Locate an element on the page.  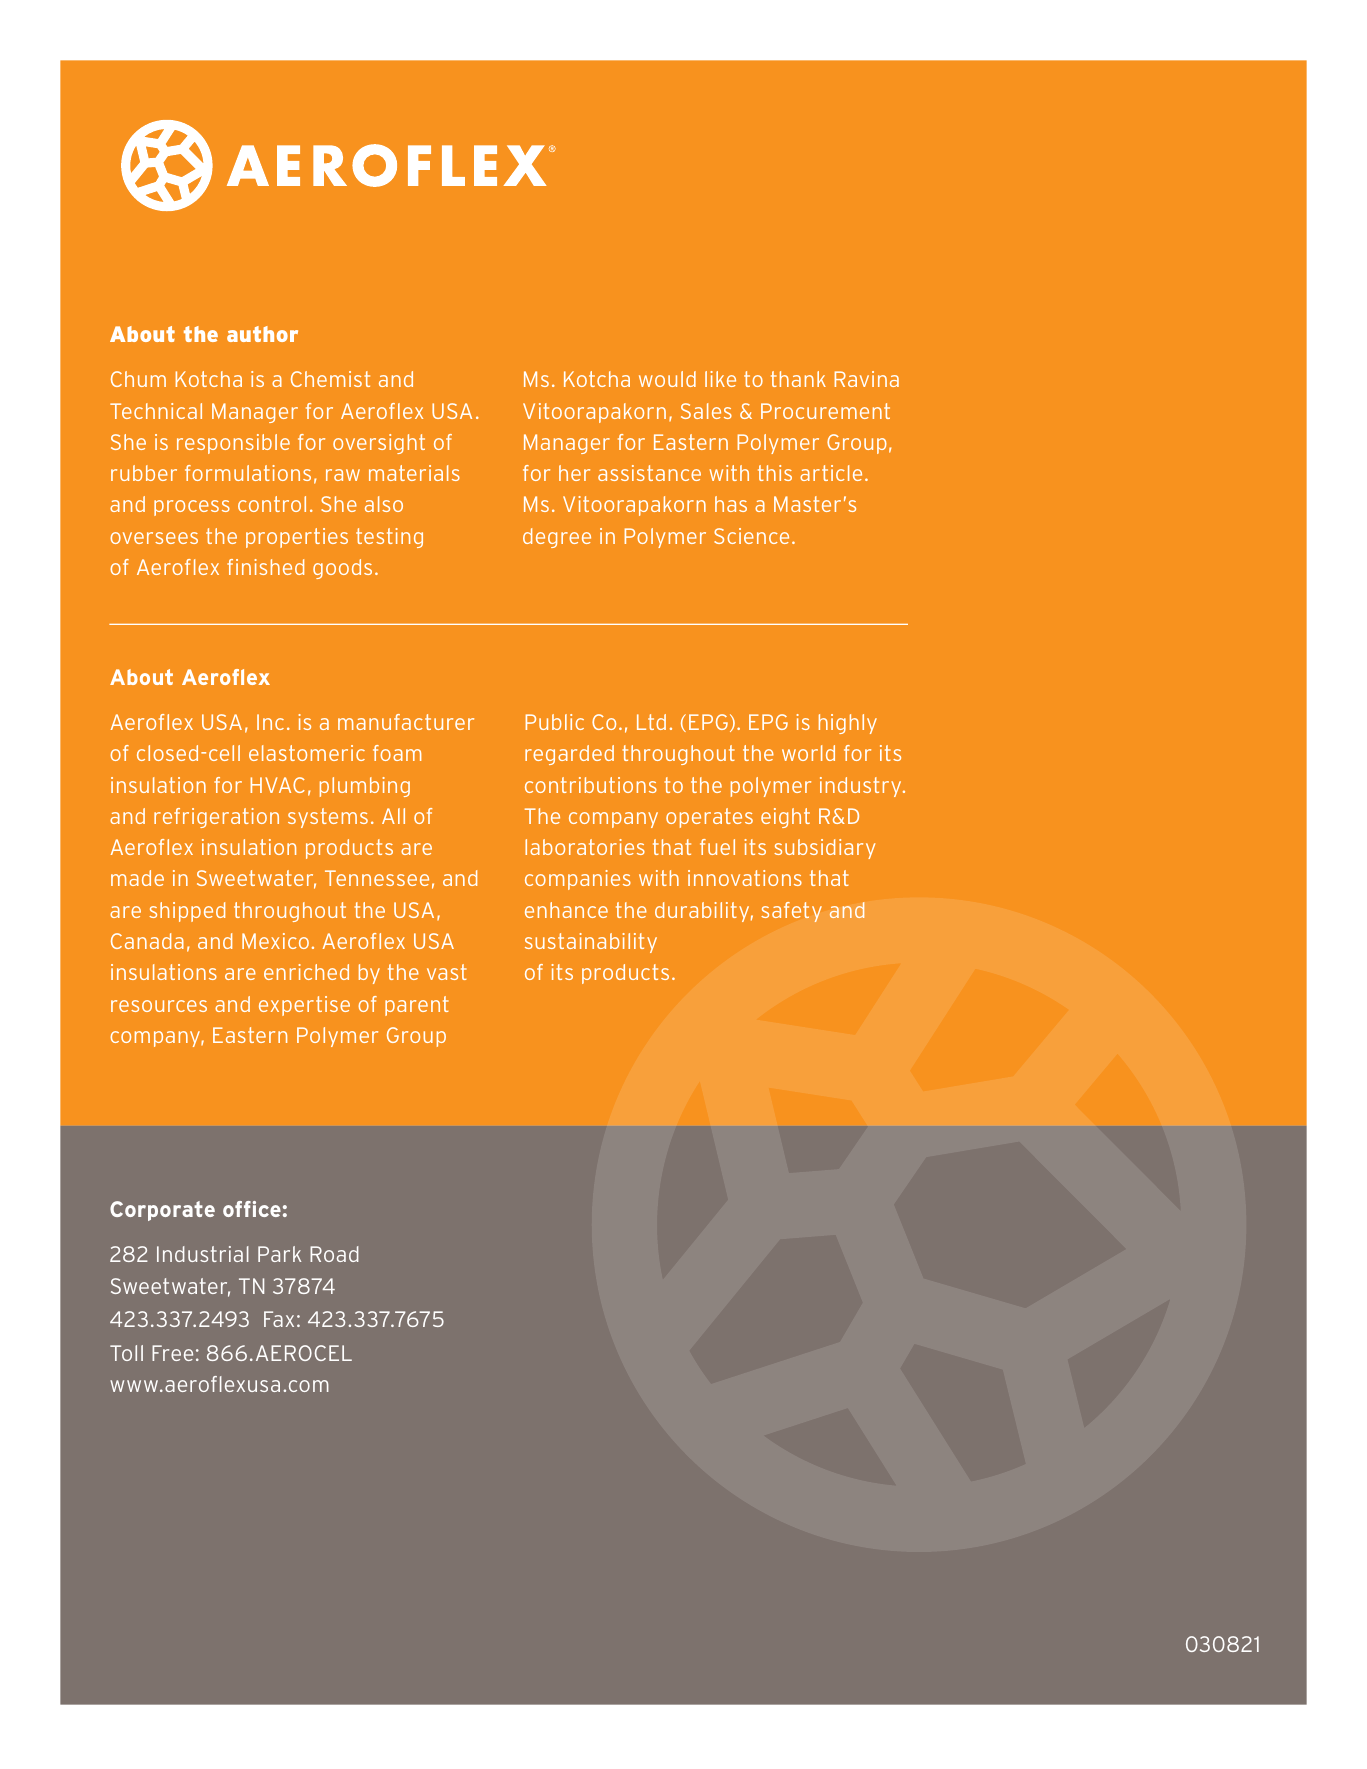
safety is located at coordinates (791, 912).
